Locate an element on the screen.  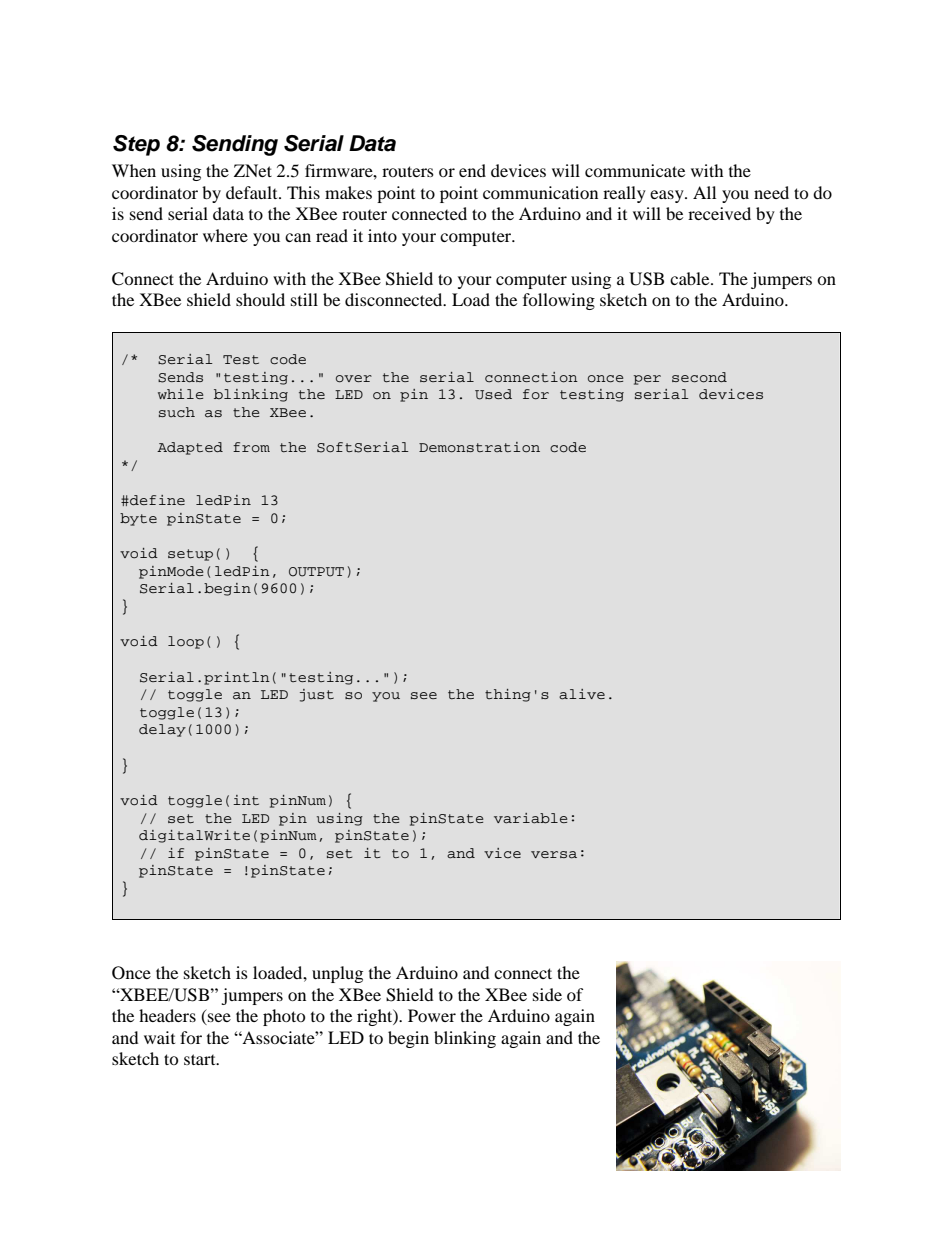
Demonstration is located at coordinates (479, 447).
